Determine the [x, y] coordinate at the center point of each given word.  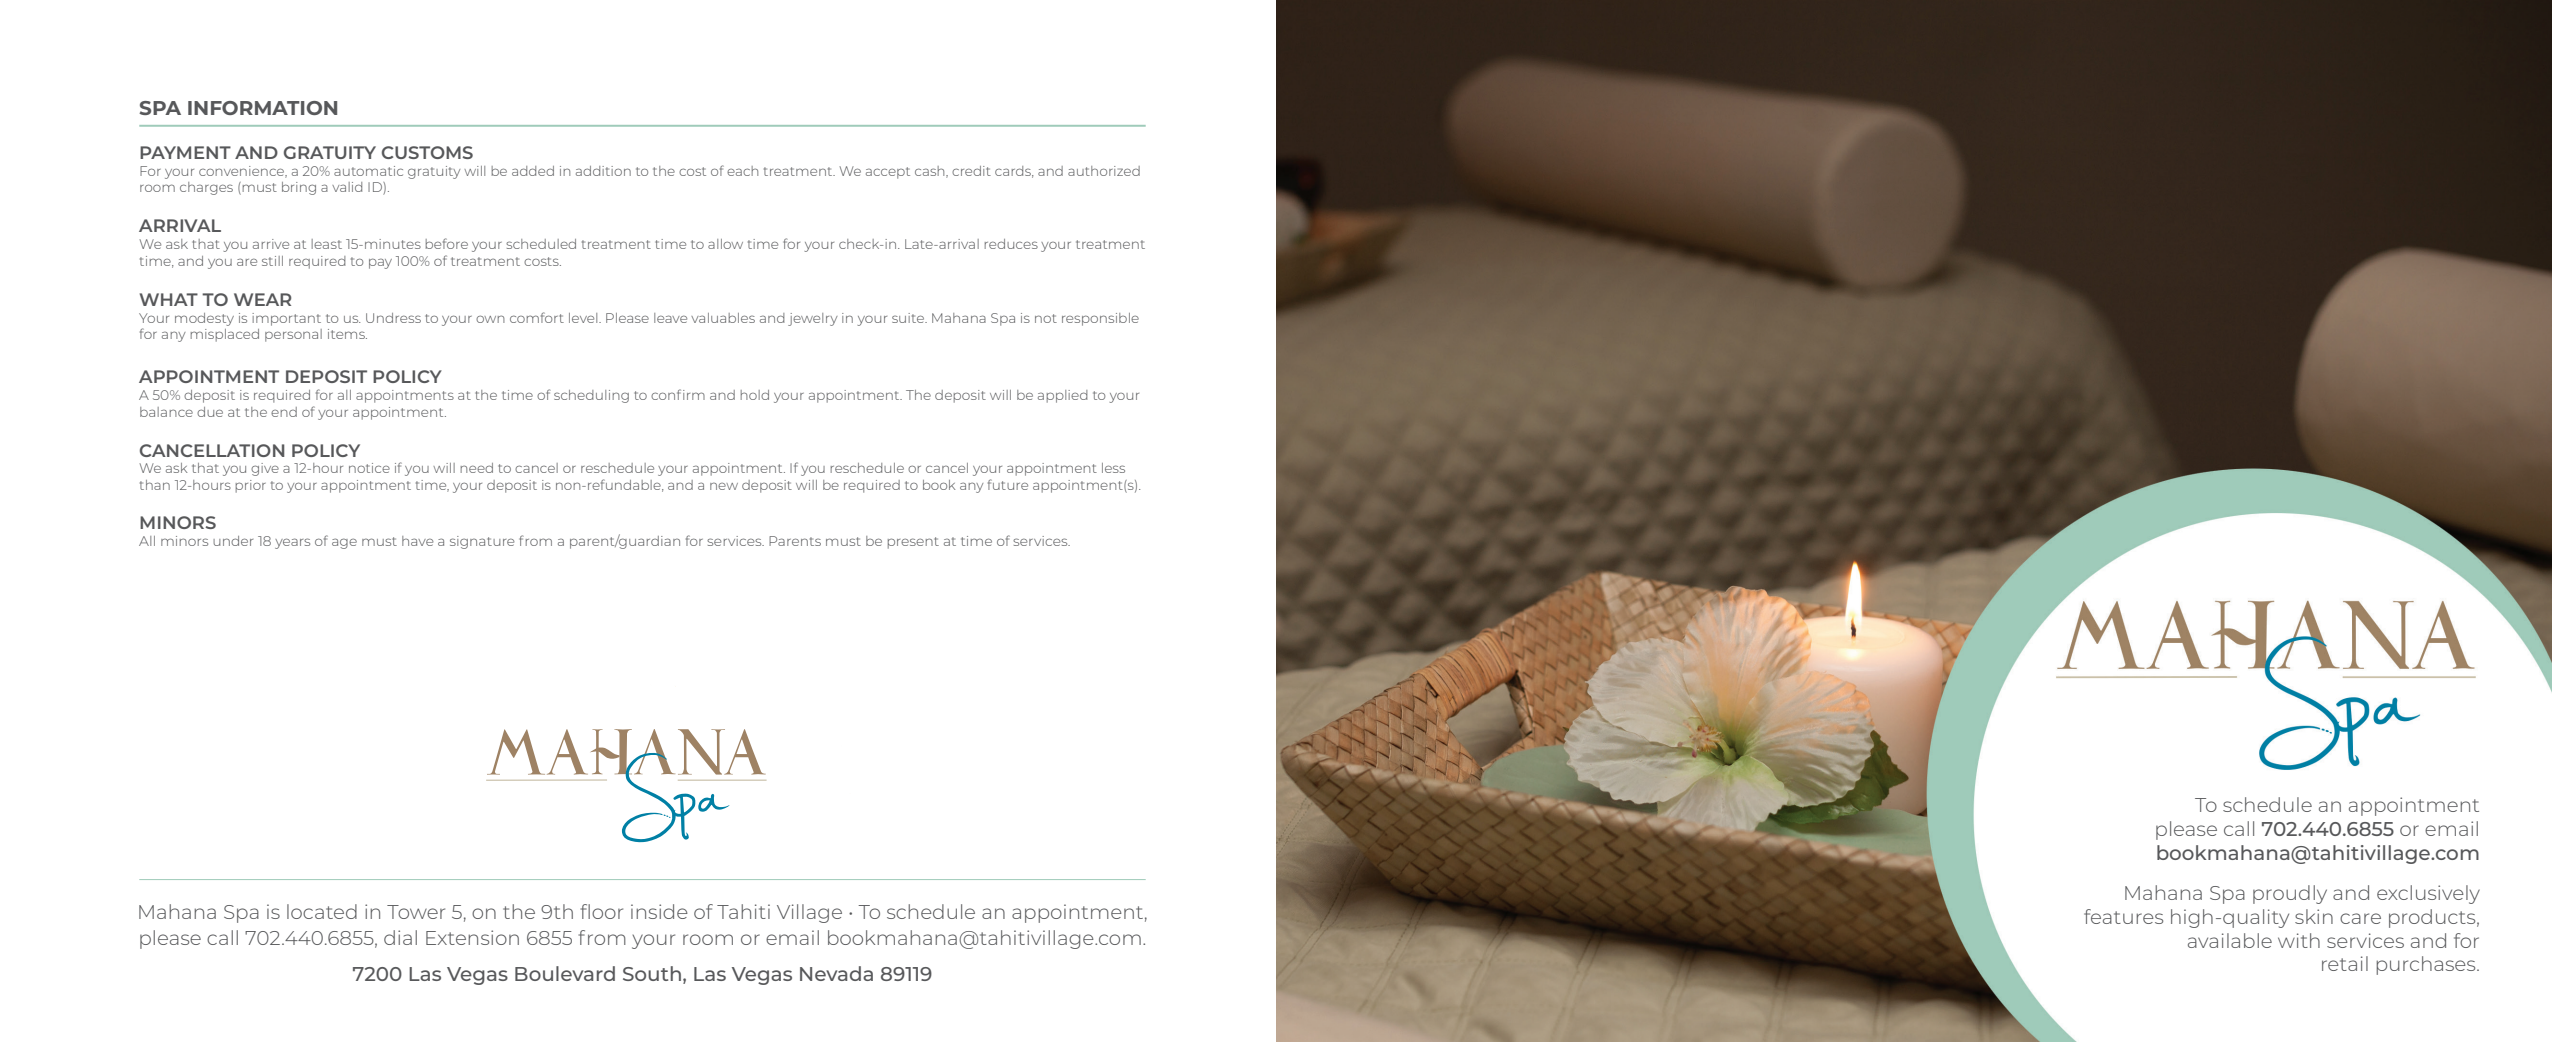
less [1113, 468]
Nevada [836, 973]
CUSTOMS [427, 152]
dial [400, 937]
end [284, 412]
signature [482, 542]
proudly [2290, 894]
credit [971, 171]
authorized [1104, 171]
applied [1063, 396]
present [913, 543]
